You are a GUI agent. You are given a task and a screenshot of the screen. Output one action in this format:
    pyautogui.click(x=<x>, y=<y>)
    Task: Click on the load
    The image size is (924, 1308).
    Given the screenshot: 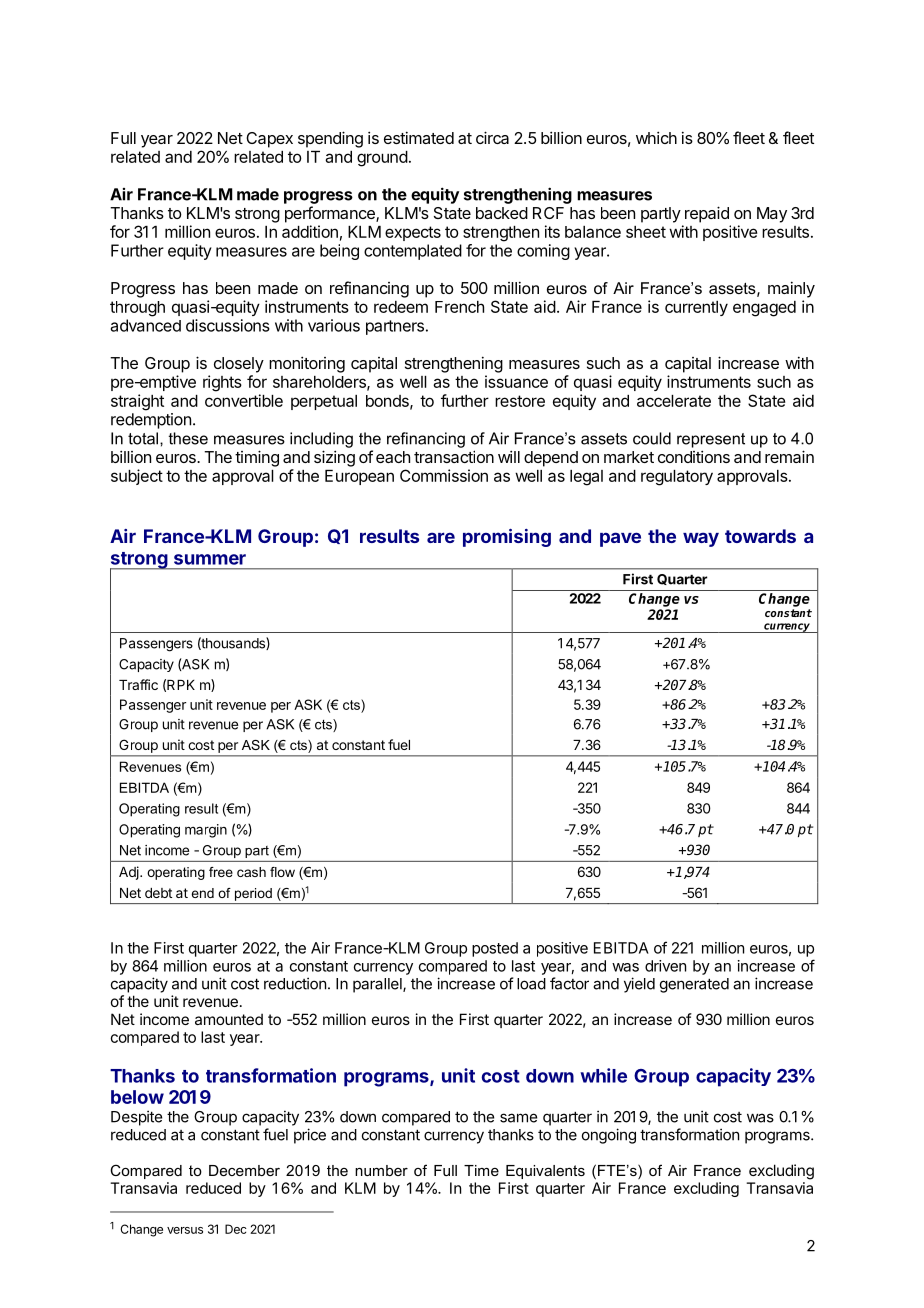 What is the action you would take?
    pyautogui.click(x=531, y=984)
